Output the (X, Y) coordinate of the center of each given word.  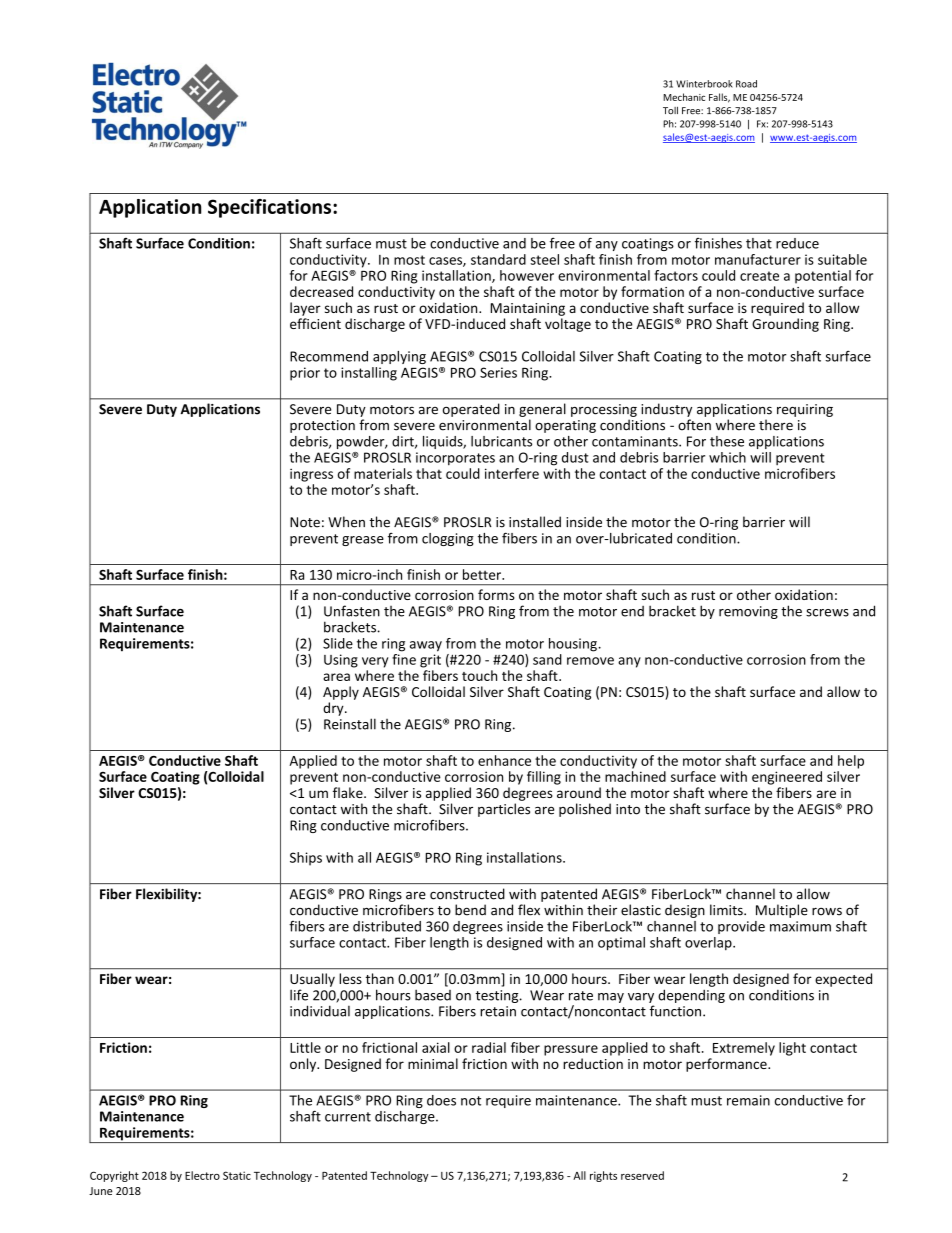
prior (305, 374)
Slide (338, 643)
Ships (306, 859)
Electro (202, 1175)
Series (498, 372)
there (776, 425)
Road (746, 84)
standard (498, 259)
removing (748, 612)
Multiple (782, 911)
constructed (467, 894)
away (426, 646)
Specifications (271, 208)
